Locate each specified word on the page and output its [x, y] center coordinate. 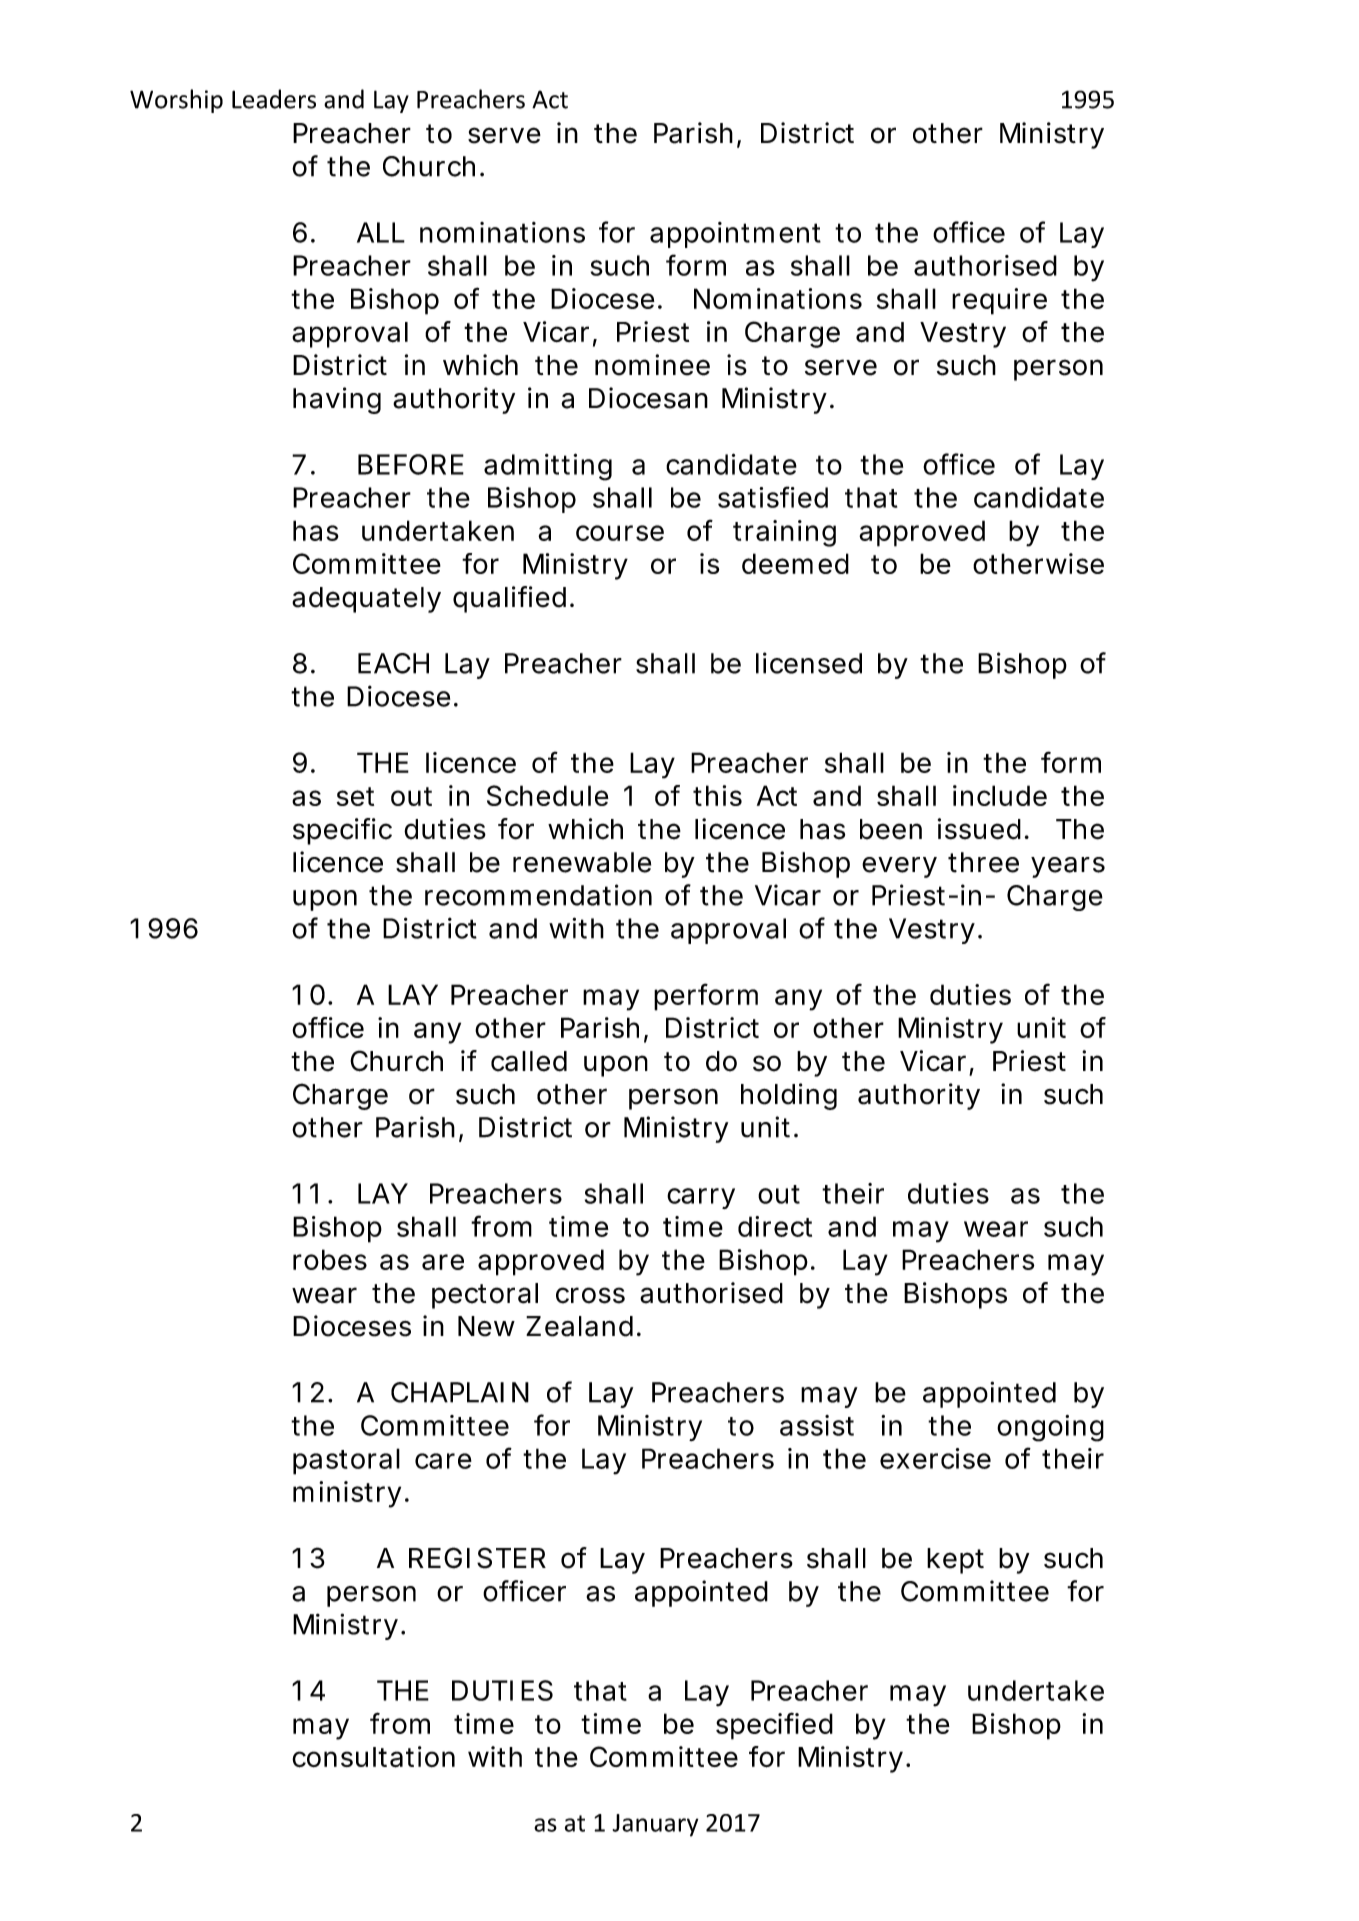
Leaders [274, 99]
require [999, 301]
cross [590, 1295]
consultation [373, 1757]
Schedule [548, 795]
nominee [652, 365]
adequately [366, 600]
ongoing [1050, 1428]
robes [330, 1259]
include [1000, 795]
